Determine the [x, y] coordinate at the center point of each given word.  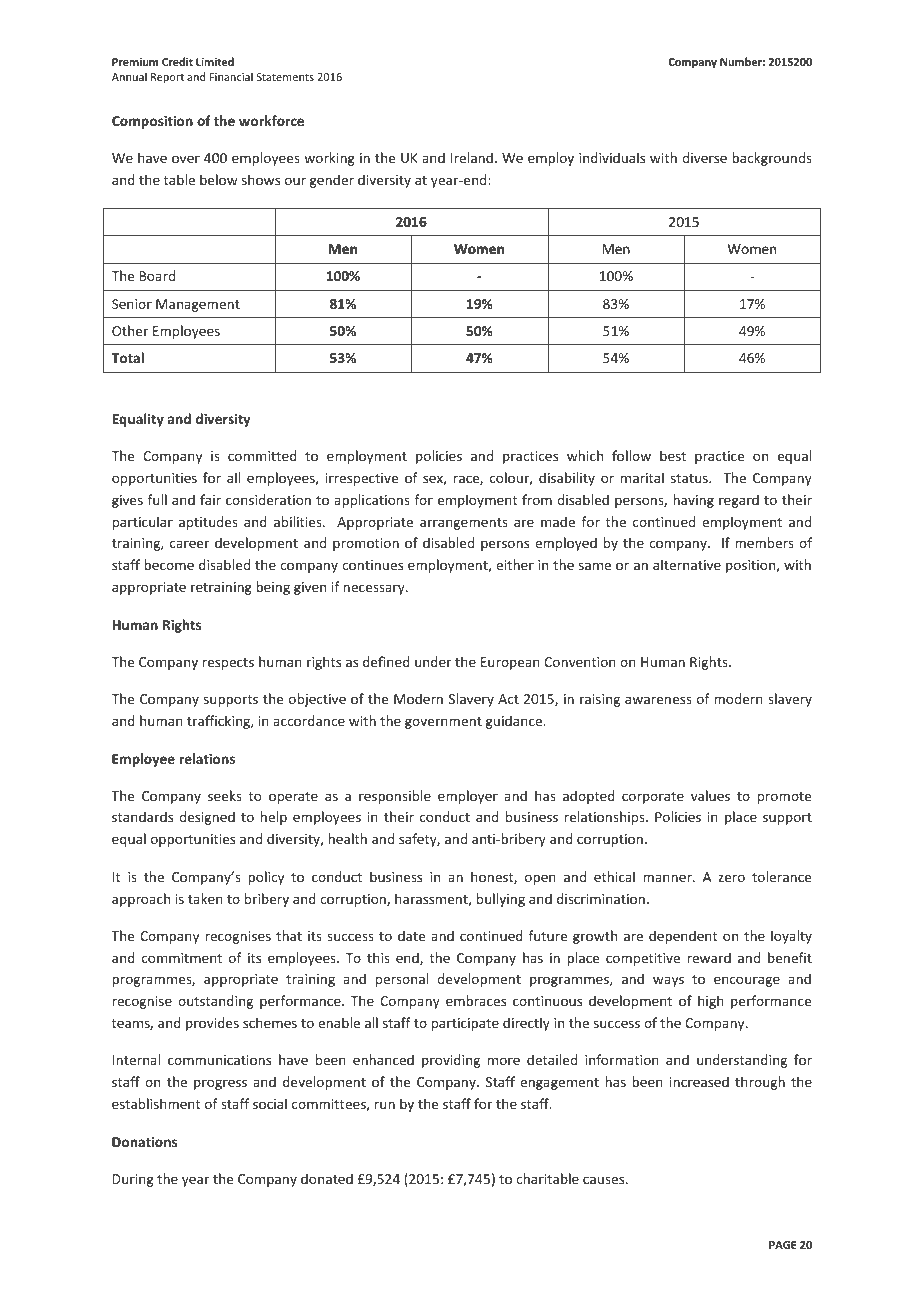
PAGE [783, 1245]
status [690, 478]
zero [731, 878]
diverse [704, 157]
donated [327, 1178]
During [133, 1180]
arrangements [464, 524]
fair [210, 499]
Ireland [472, 157]
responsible [395, 797]
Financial [231, 76]
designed [207, 818]
